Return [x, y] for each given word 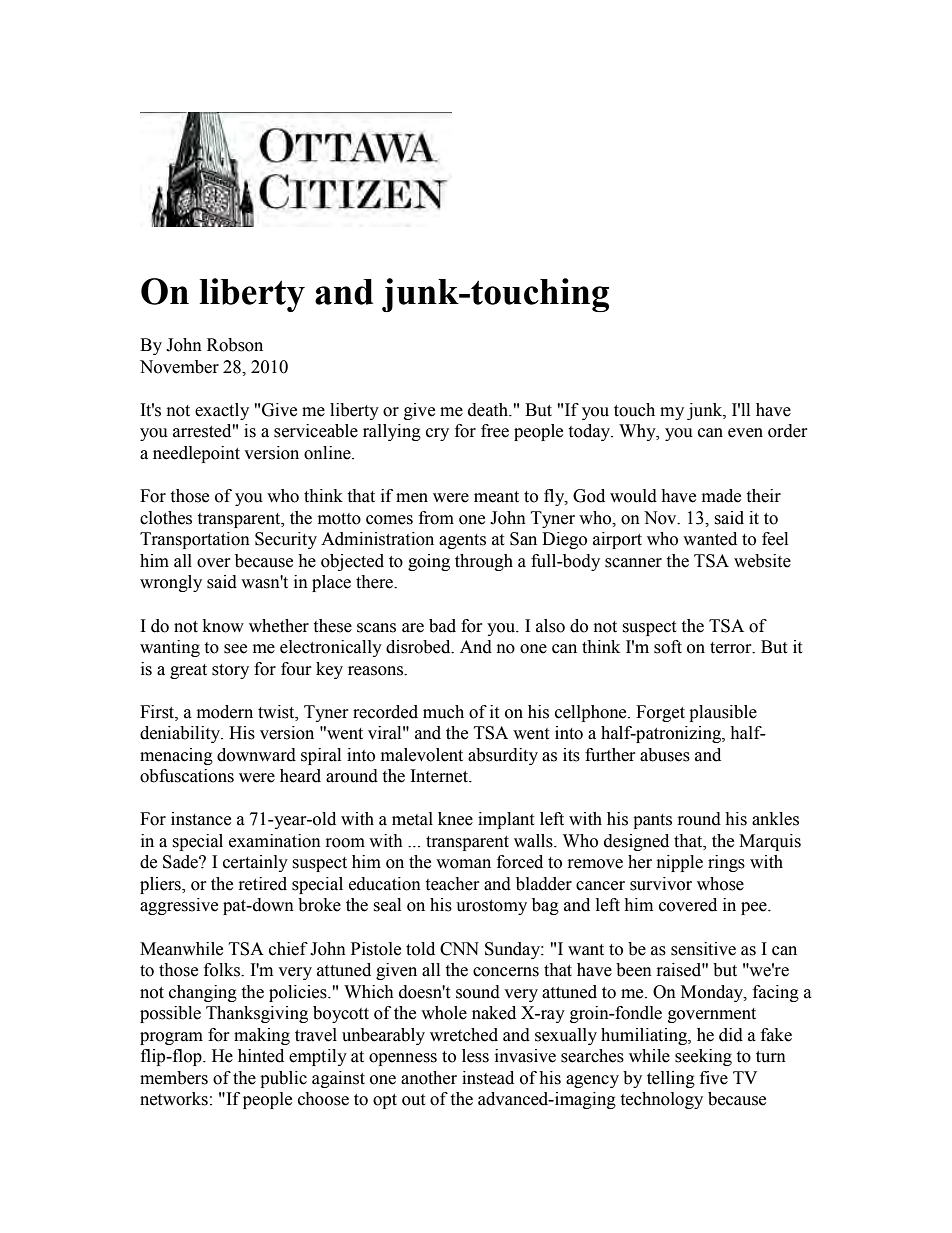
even [745, 433]
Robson [235, 345]
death [489, 410]
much [443, 712]
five [714, 1078]
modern [225, 712]
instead [488, 1078]
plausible [723, 713]
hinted [261, 1056]
